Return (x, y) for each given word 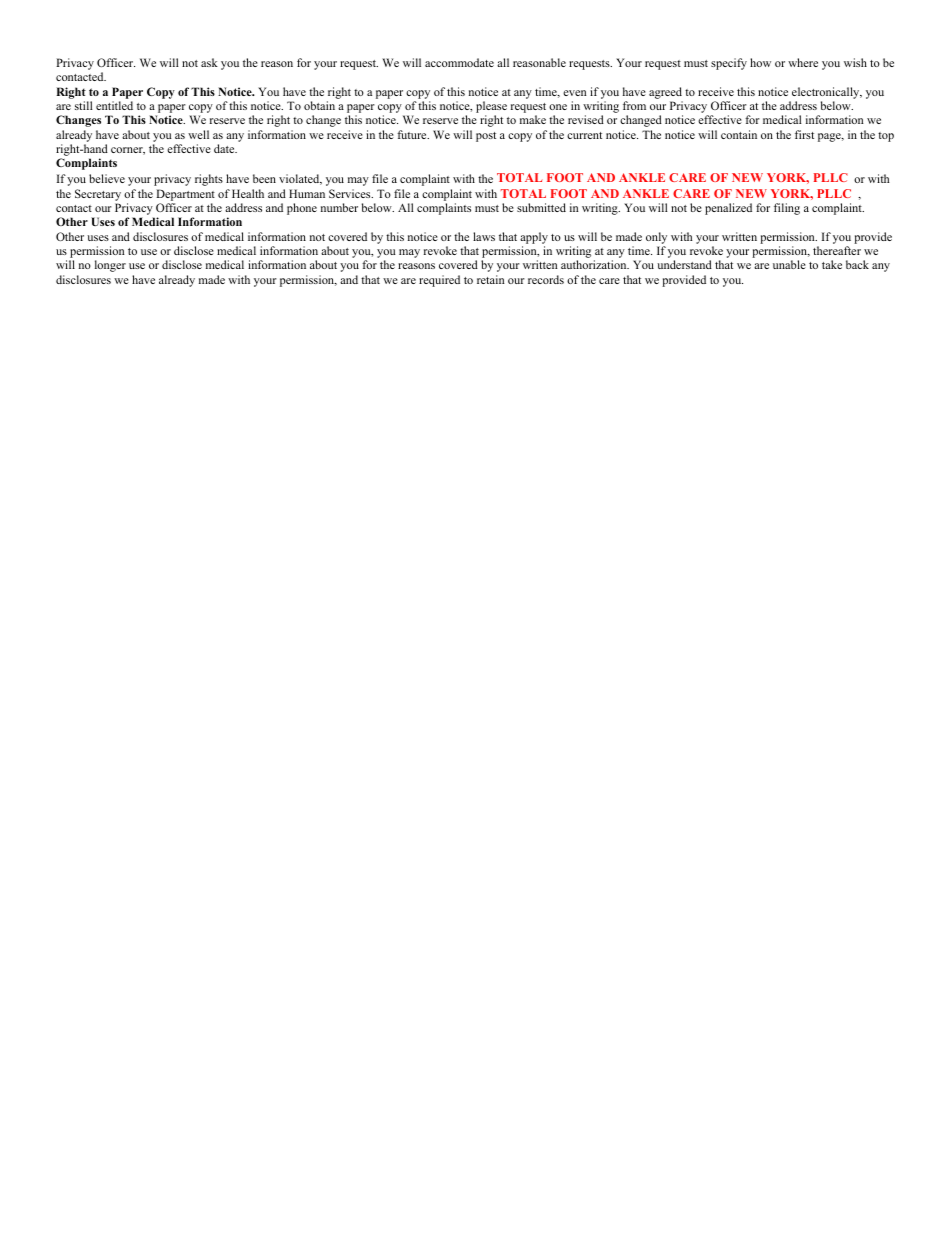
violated (300, 179)
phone (302, 209)
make (533, 119)
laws (484, 236)
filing (787, 209)
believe (107, 178)
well (198, 134)
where (803, 62)
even (574, 93)
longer (110, 266)
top (886, 137)
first (804, 134)
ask (209, 62)
